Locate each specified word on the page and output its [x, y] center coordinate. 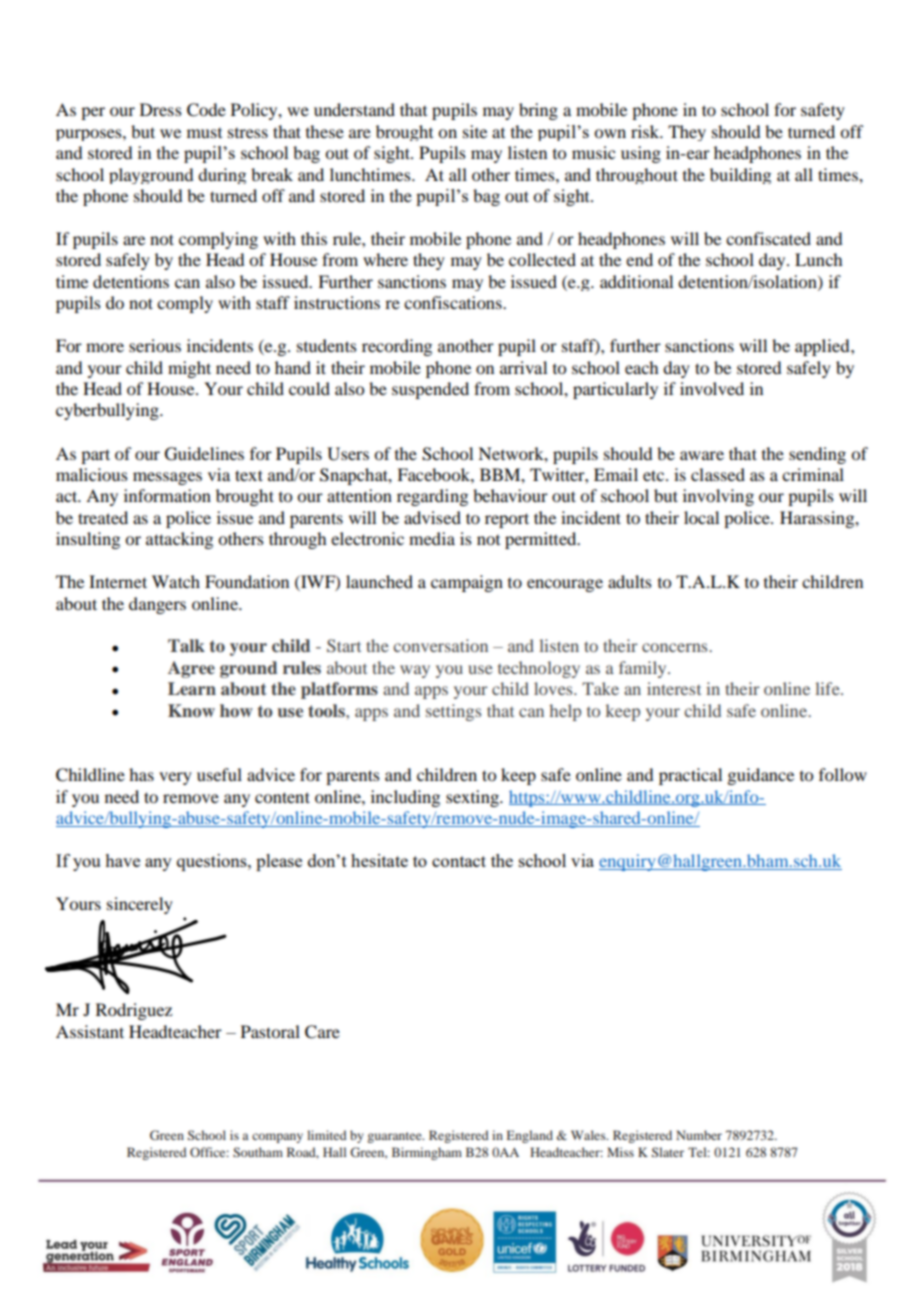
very [175, 778]
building [740, 176]
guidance [760, 776]
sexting [473, 798]
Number [699, 1135]
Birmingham [427, 1153]
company [277, 1138]
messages [167, 478]
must [204, 133]
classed [718, 474]
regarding [432, 497]
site [475, 131]
